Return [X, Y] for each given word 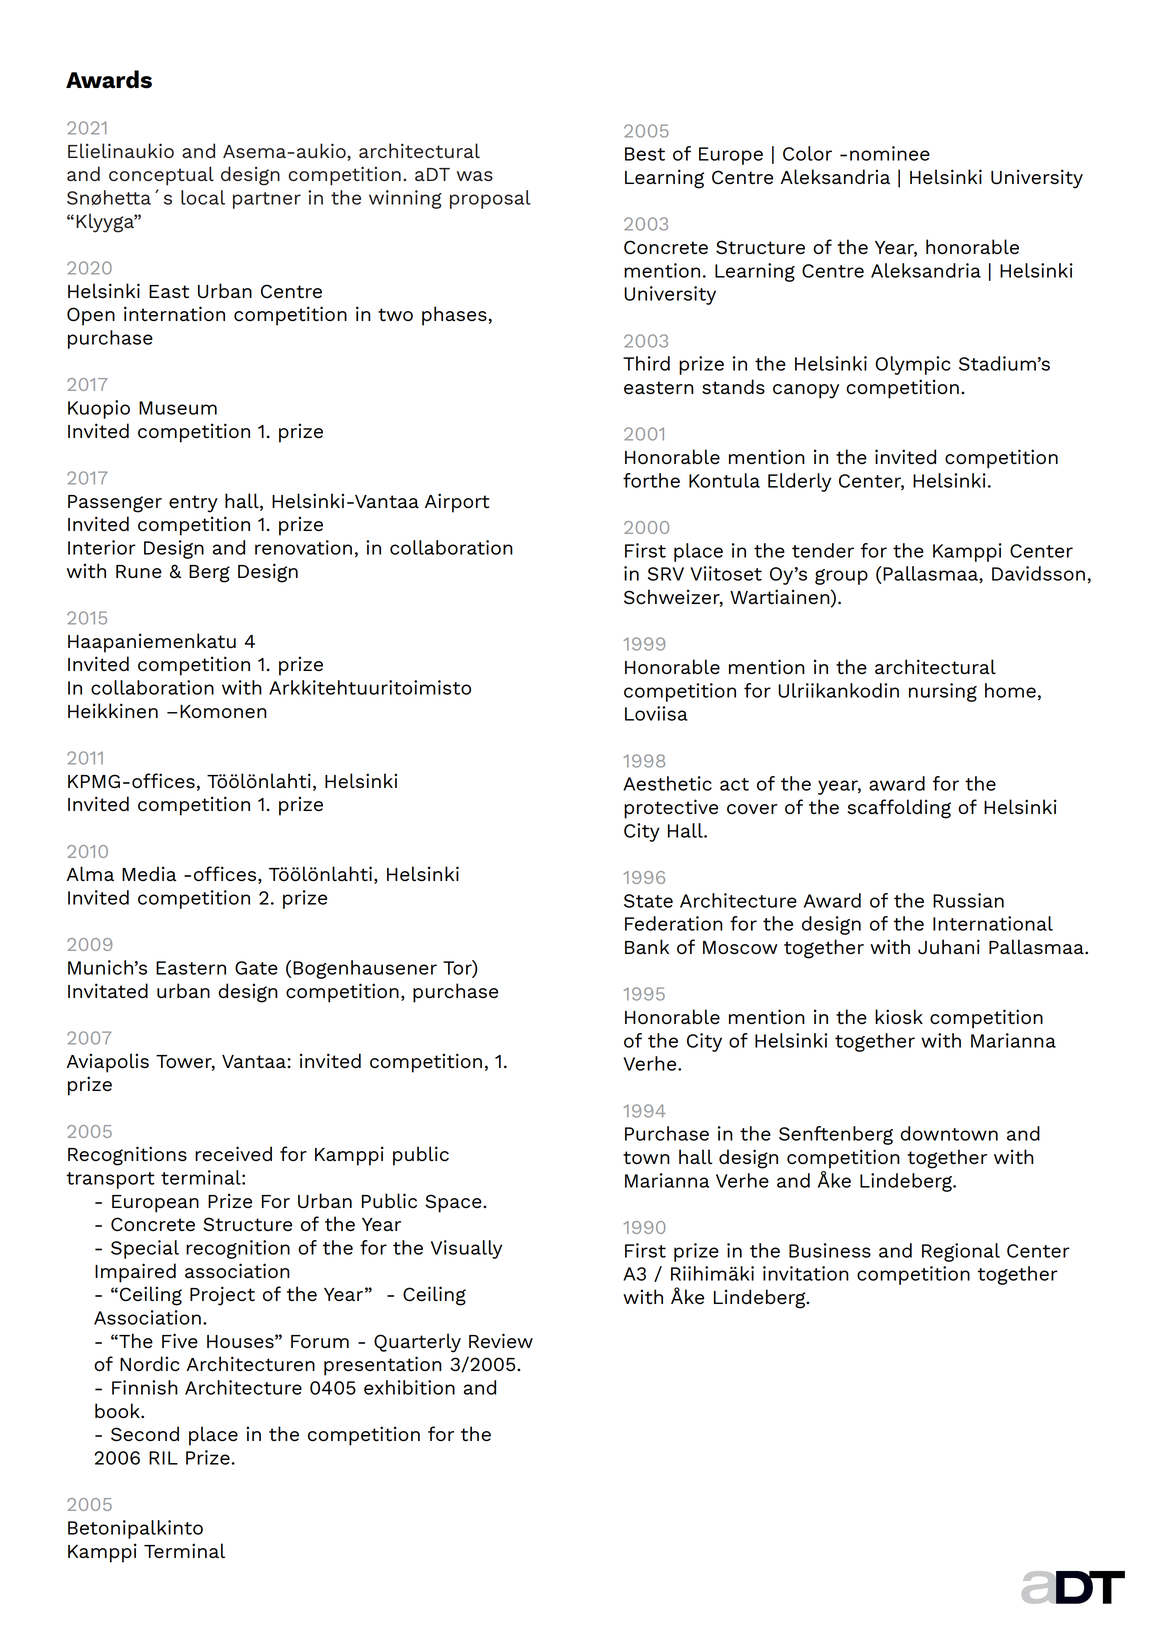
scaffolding [899, 809]
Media [149, 873]
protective [671, 809]
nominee [890, 153]
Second [145, 1434]
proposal [490, 199]
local [203, 197]
